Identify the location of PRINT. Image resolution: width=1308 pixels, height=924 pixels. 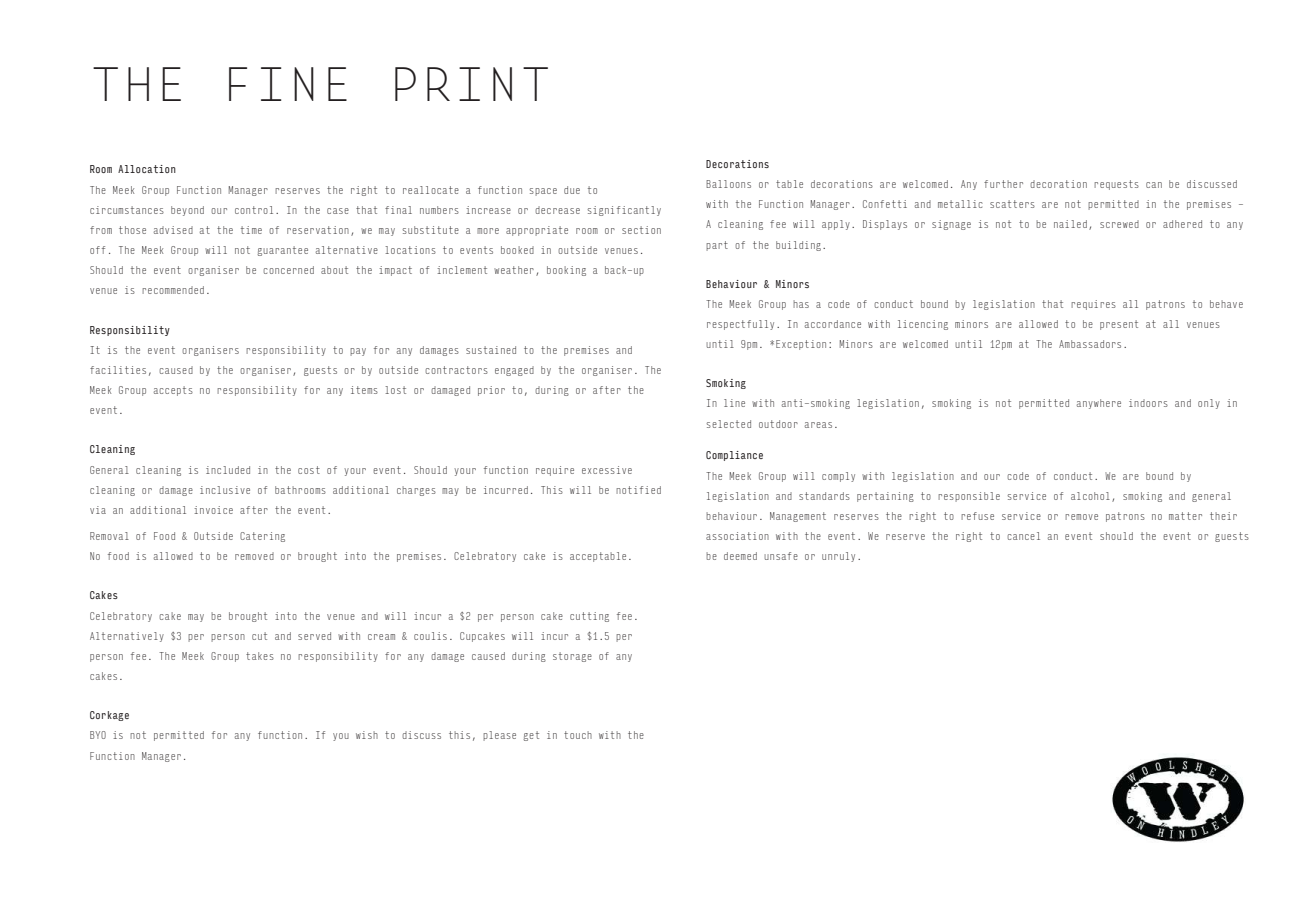
(471, 84).
